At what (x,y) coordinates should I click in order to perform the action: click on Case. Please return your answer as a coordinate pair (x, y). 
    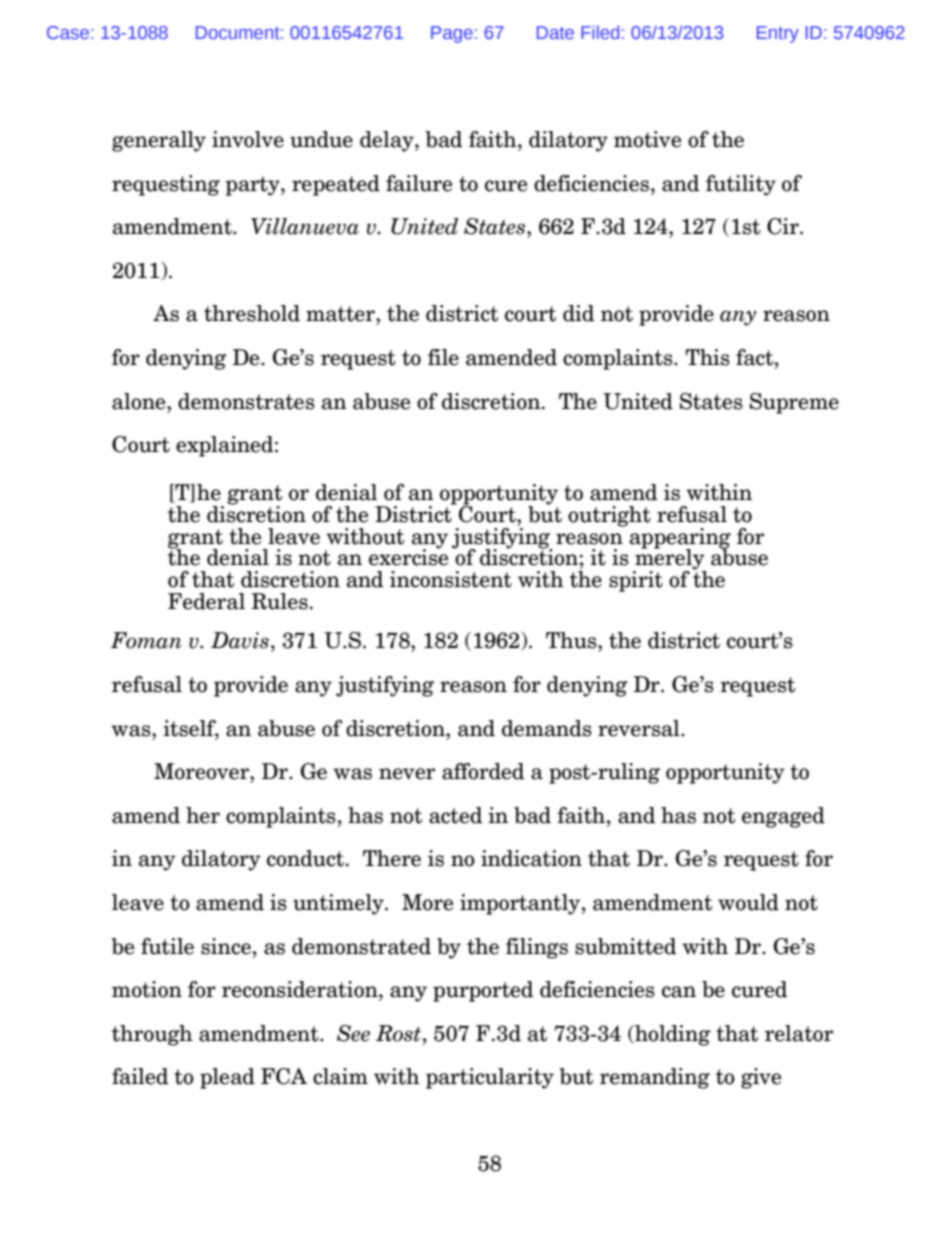
    Looking at the image, I should click on (68, 32).
